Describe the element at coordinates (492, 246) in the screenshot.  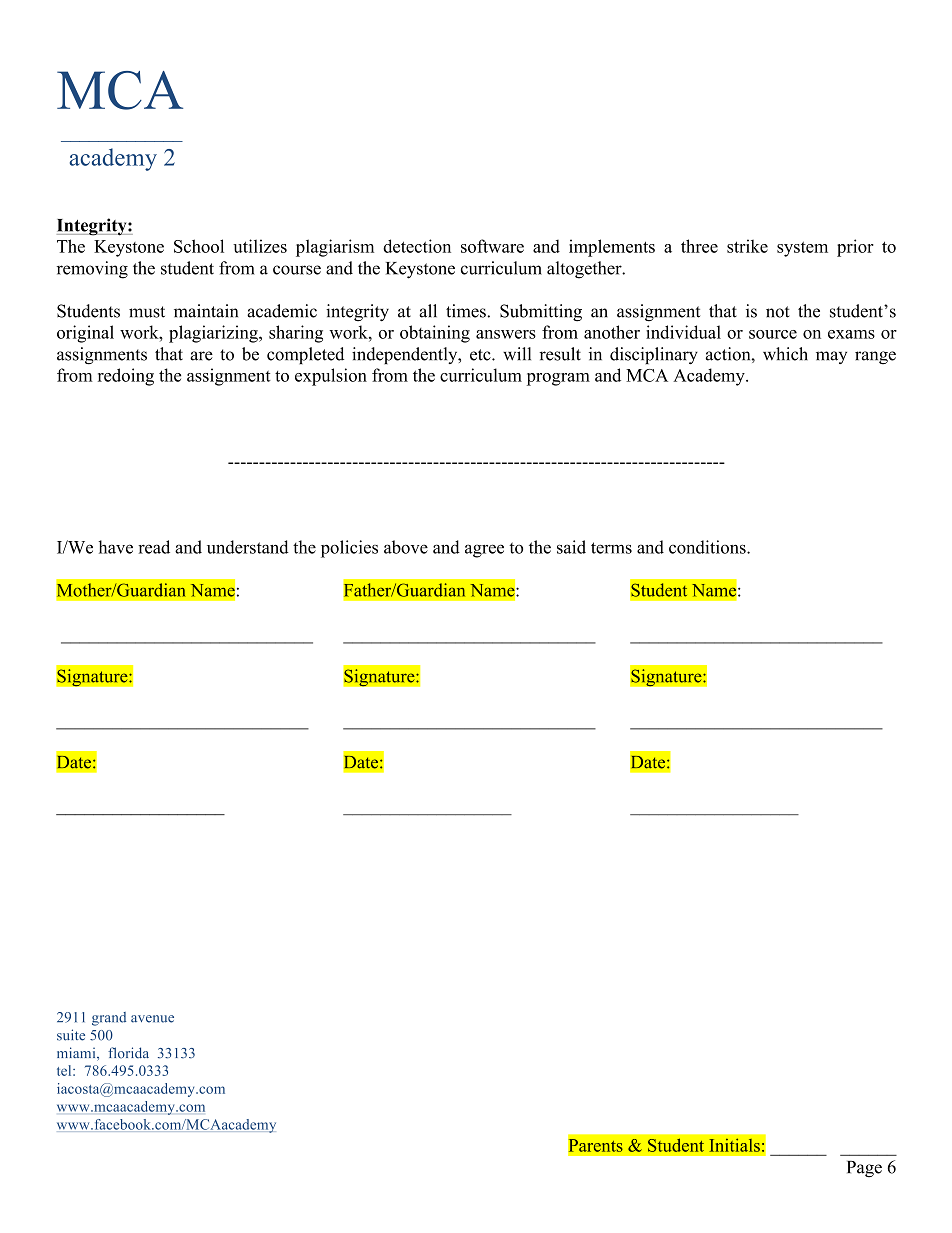
I see `software` at that location.
